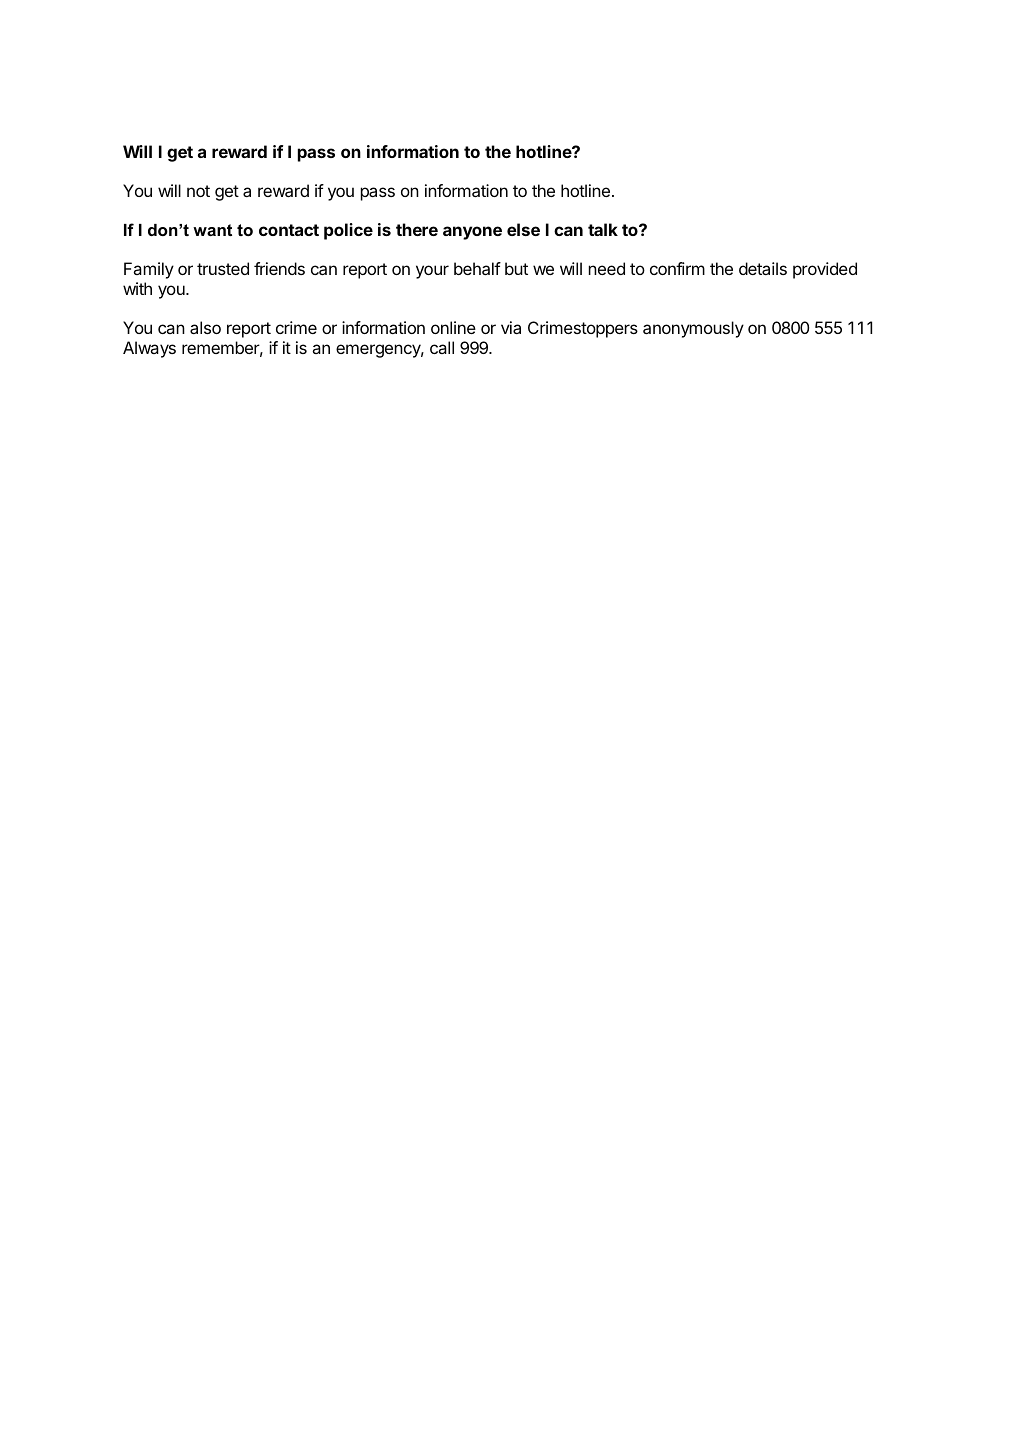 The width and height of the screenshot is (1015, 1435). Describe the element at coordinates (603, 229) in the screenshot. I see `talk` at that location.
